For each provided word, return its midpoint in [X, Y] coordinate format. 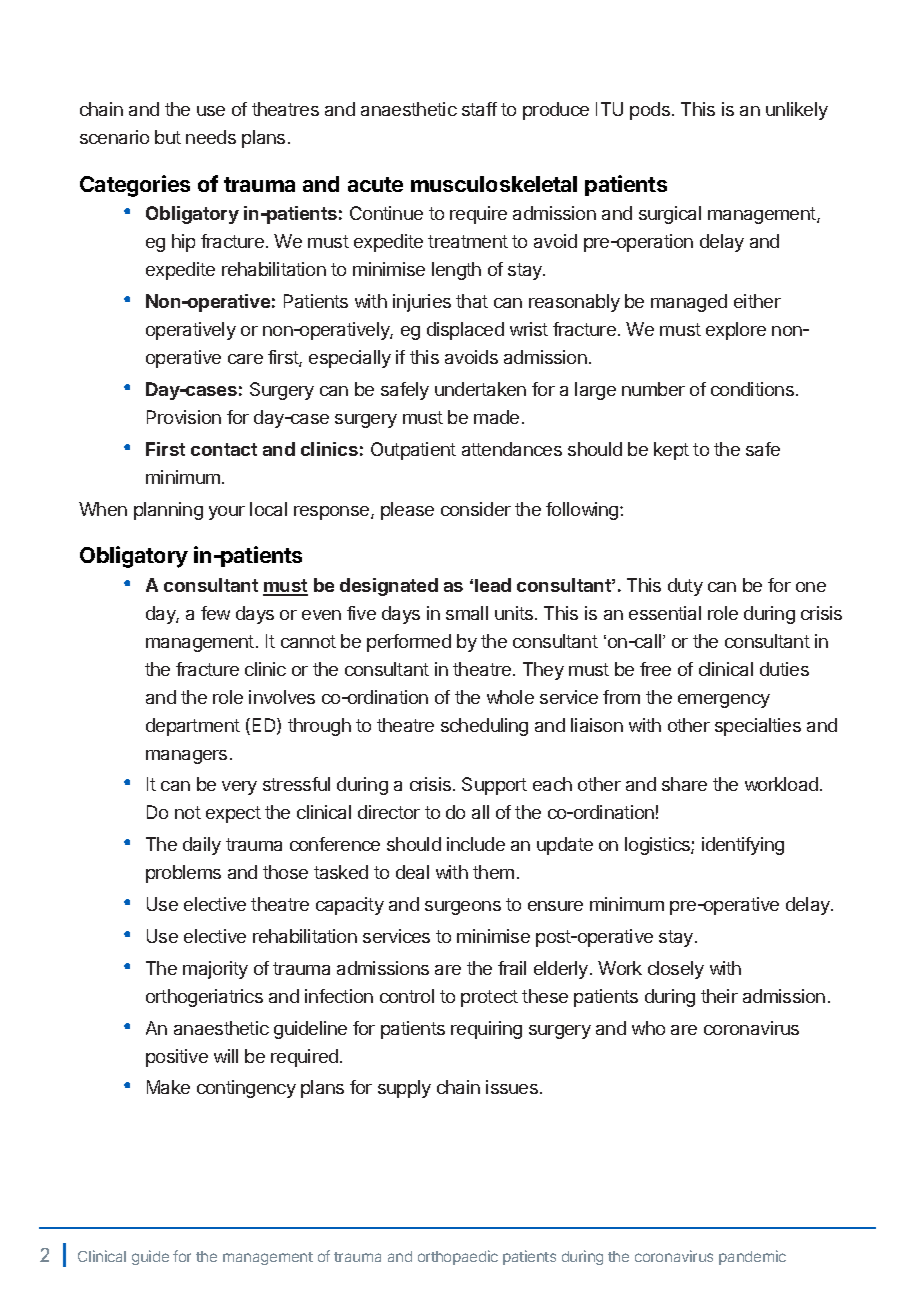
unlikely [797, 111]
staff [479, 109]
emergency [724, 701]
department [193, 727]
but [168, 137]
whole [510, 697]
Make [168, 1087]
